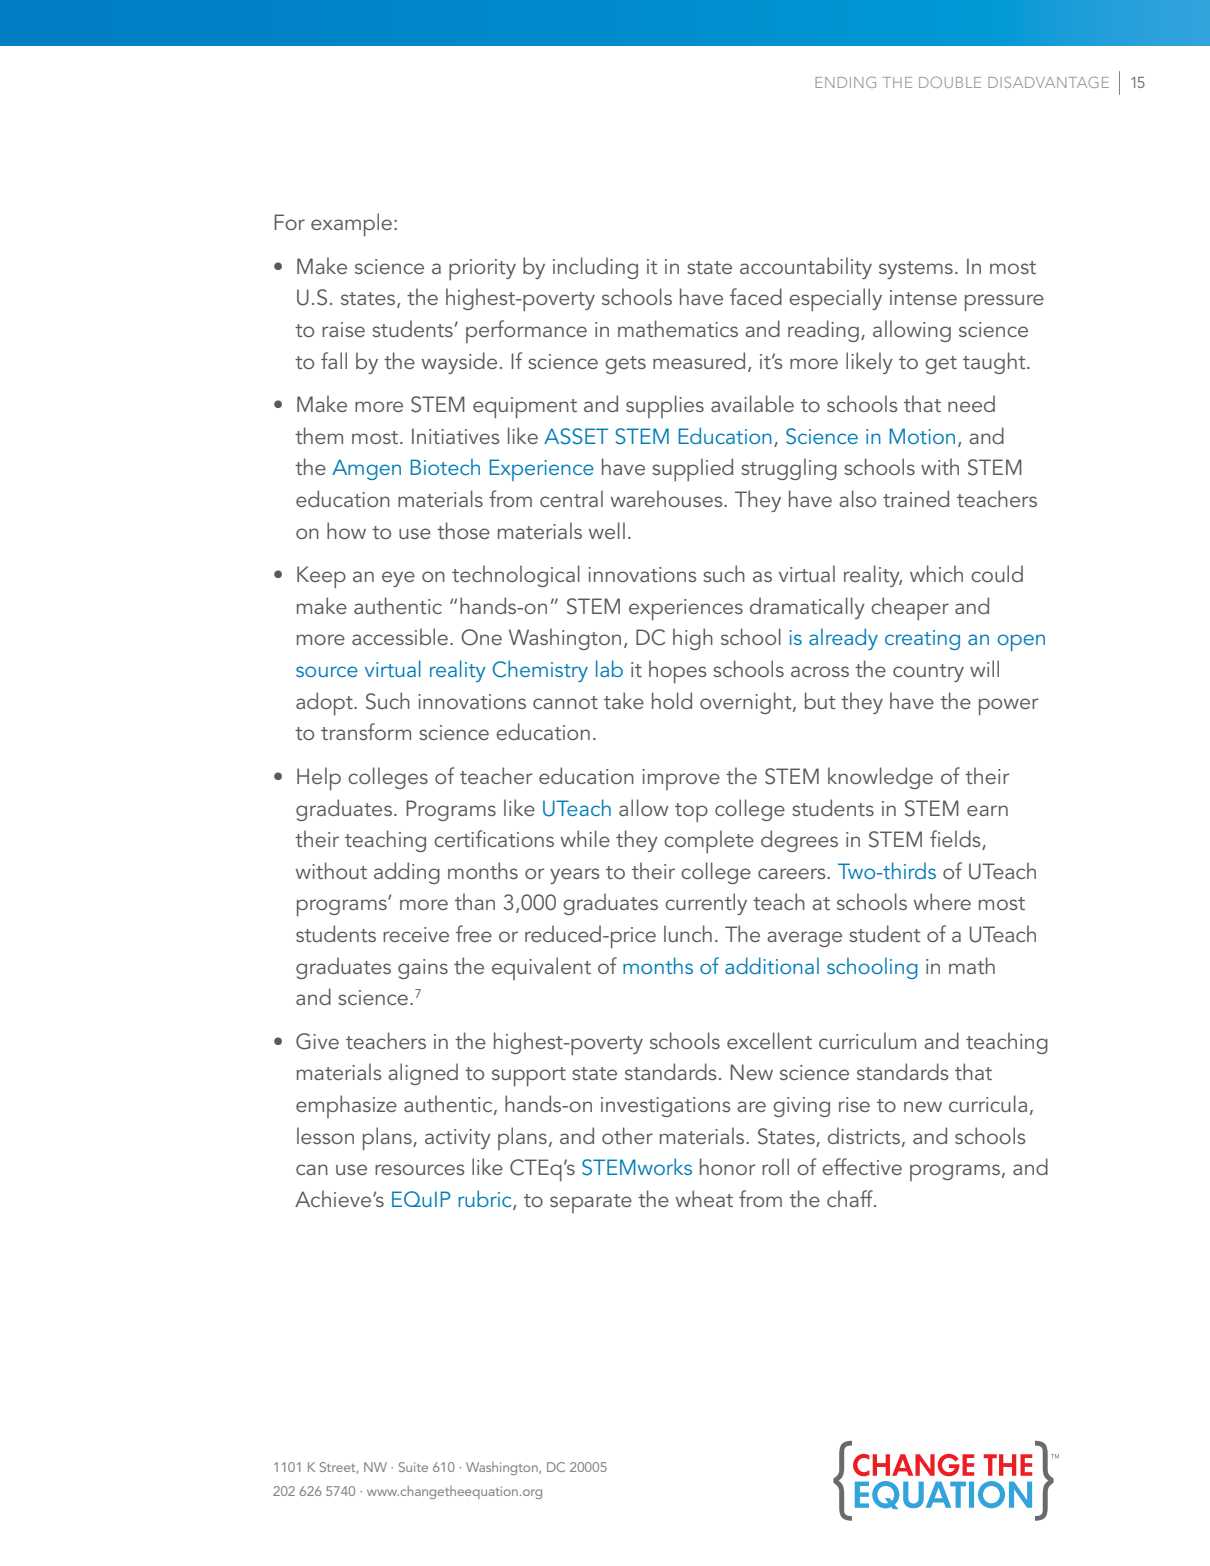  What do you see at coordinates (366, 731) in the image?
I see `transform` at bounding box center [366, 731].
